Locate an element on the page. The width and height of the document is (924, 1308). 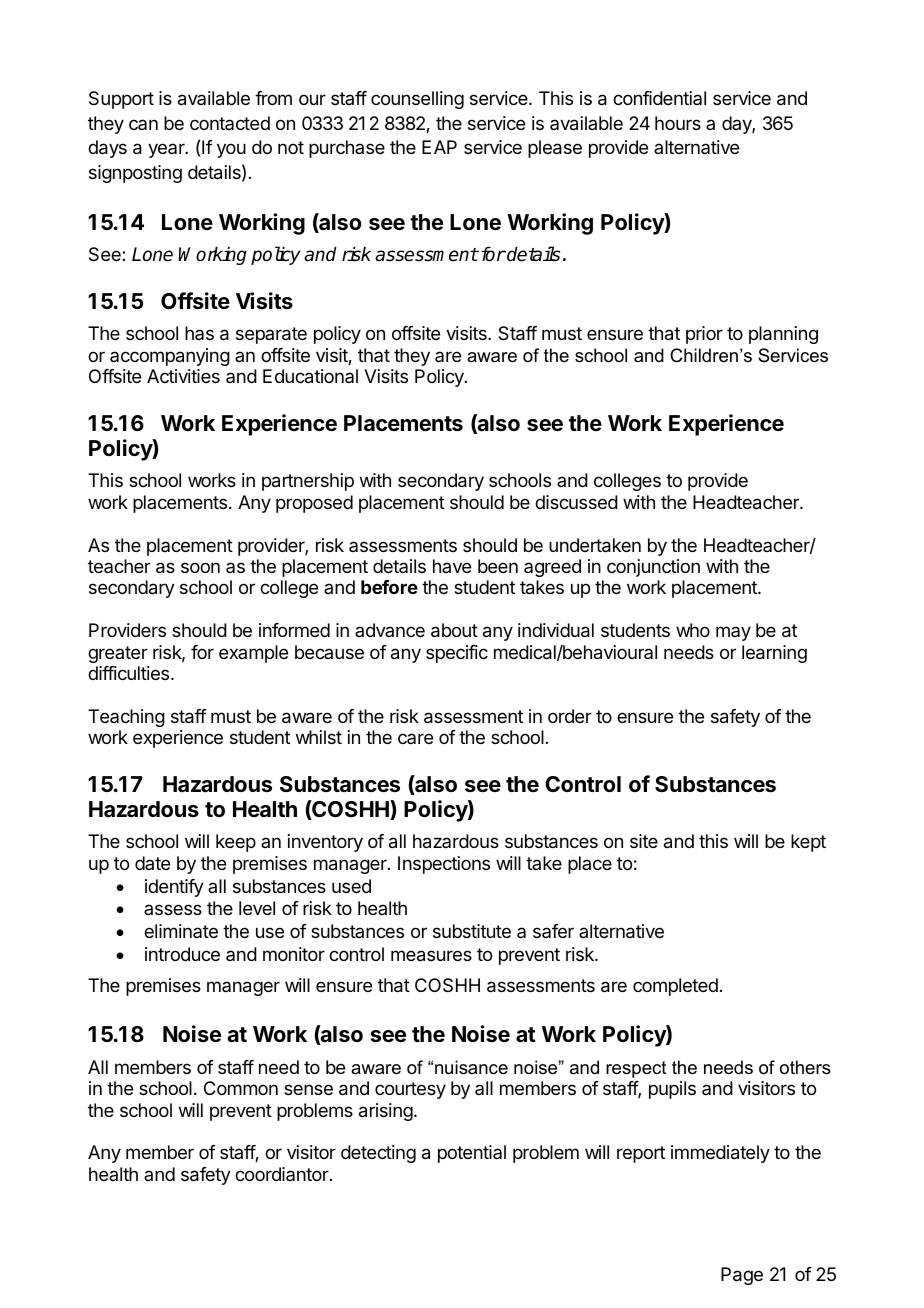
learning is located at coordinates (774, 654).
